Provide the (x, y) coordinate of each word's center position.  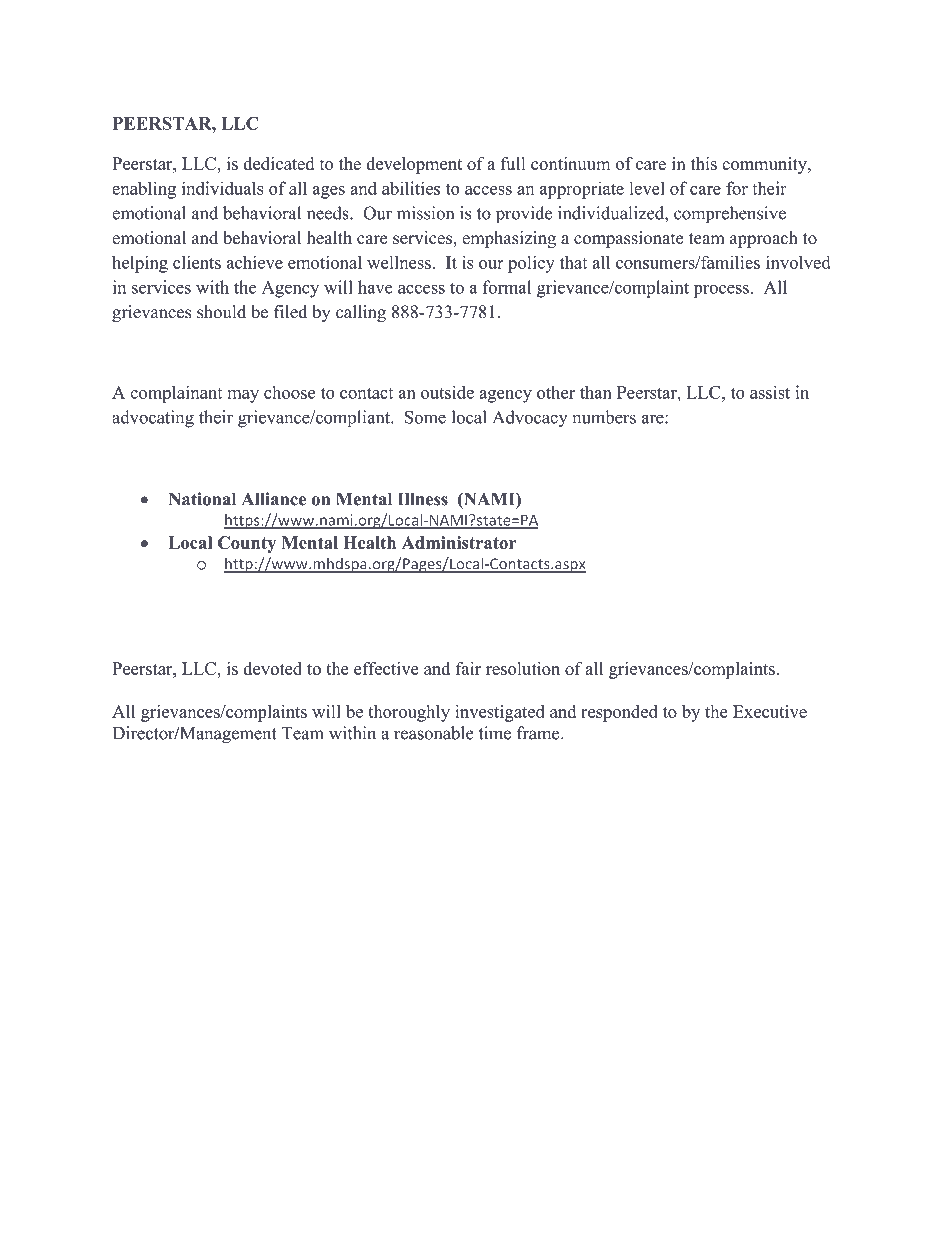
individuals (223, 188)
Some (425, 417)
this (704, 163)
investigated (500, 713)
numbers (604, 417)
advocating (153, 419)
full (513, 163)
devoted (272, 668)
